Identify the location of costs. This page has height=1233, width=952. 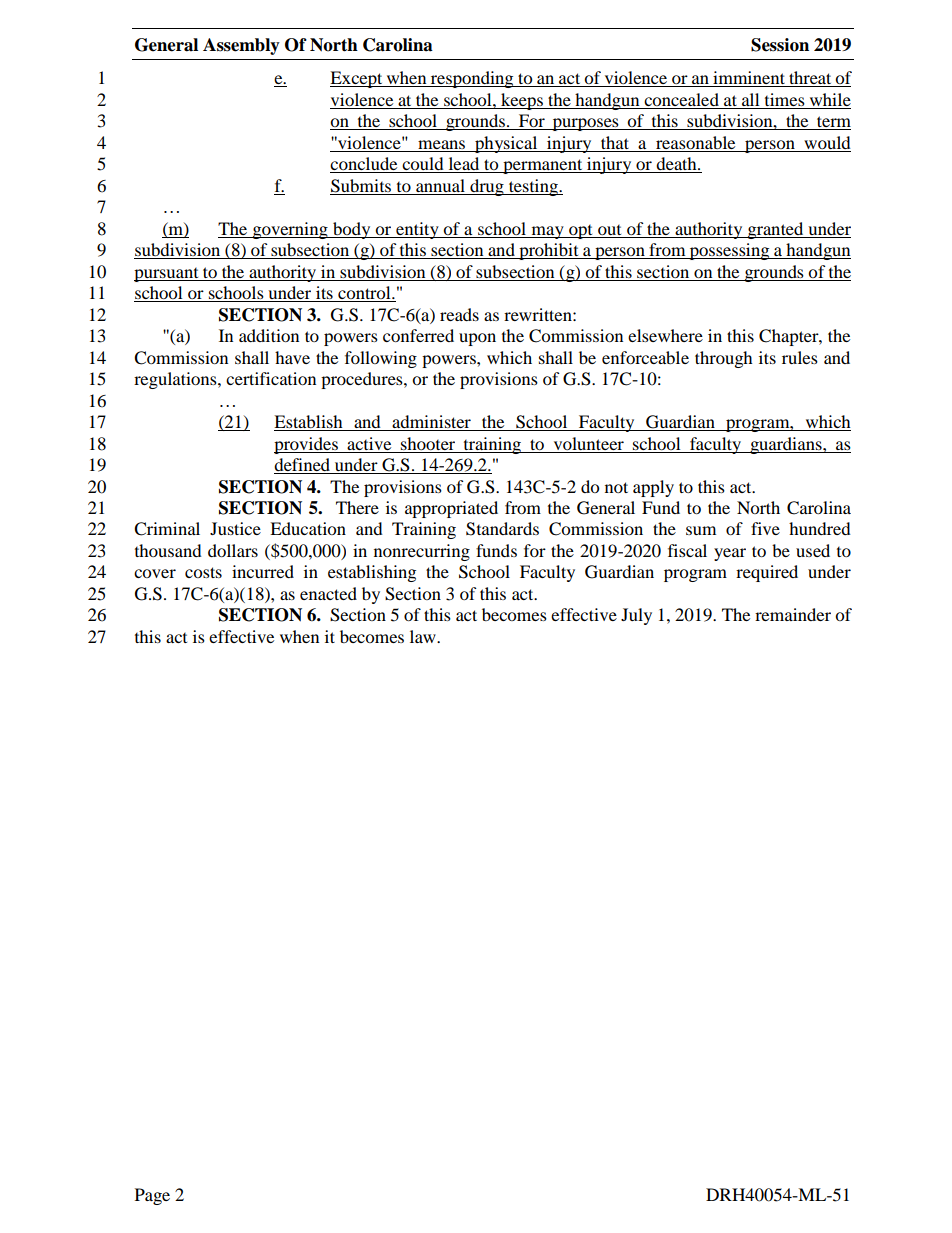
(203, 572).
